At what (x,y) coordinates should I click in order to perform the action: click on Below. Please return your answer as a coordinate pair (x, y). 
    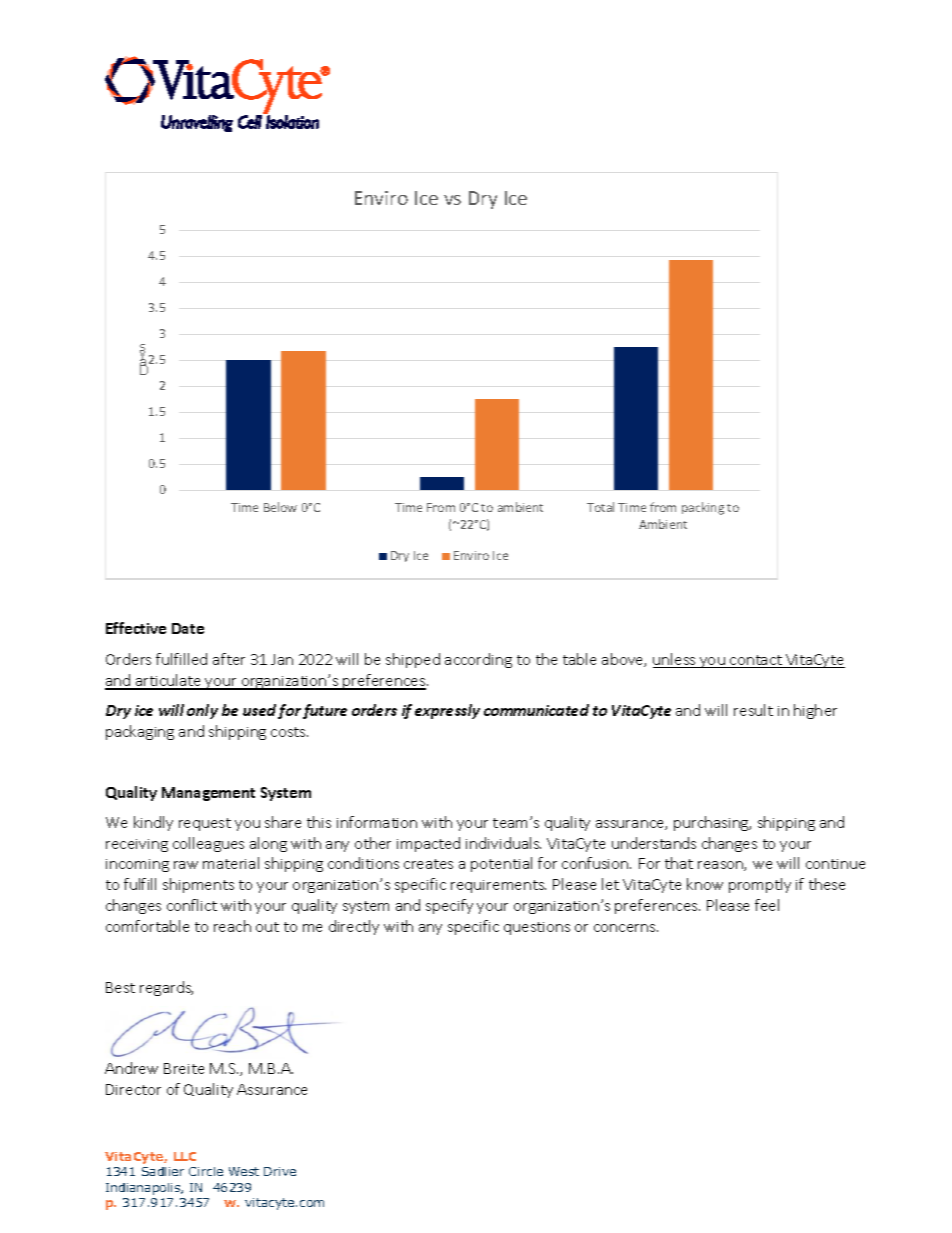
    Looking at the image, I should click on (280, 507).
